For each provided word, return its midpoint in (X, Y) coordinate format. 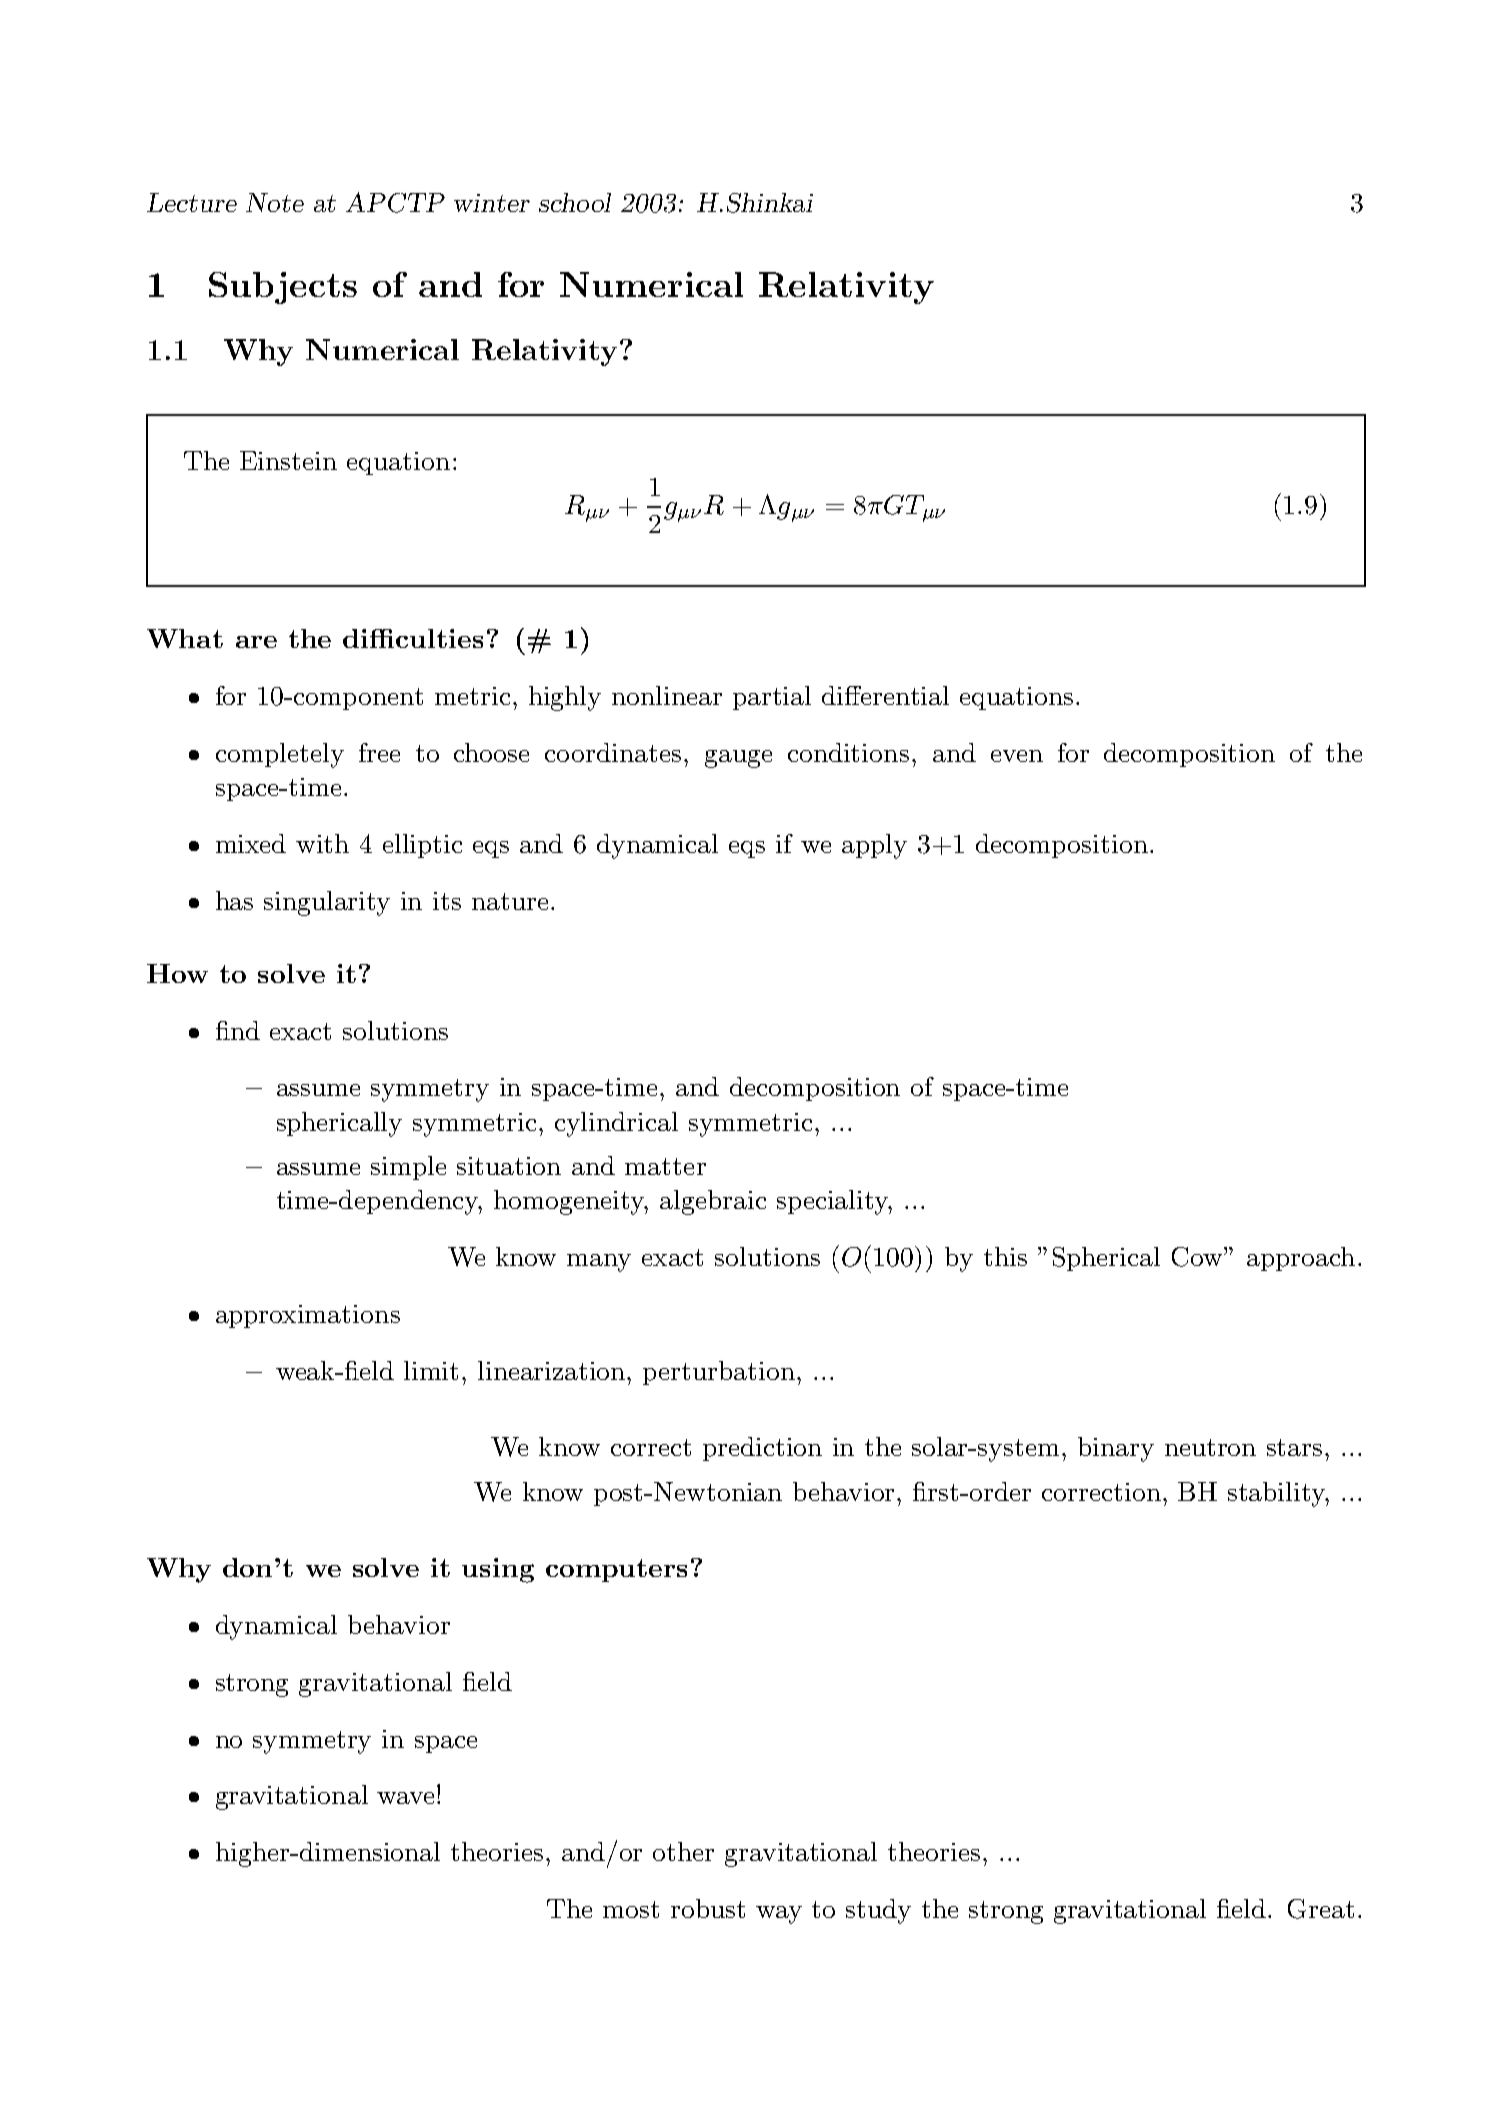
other (683, 1851)
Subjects (283, 288)
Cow (1198, 1257)
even (1017, 756)
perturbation (720, 1373)
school (575, 202)
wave (405, 1798)
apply (874, 846)
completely (280, 755)
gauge (738, 759)
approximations (308, 1316)
